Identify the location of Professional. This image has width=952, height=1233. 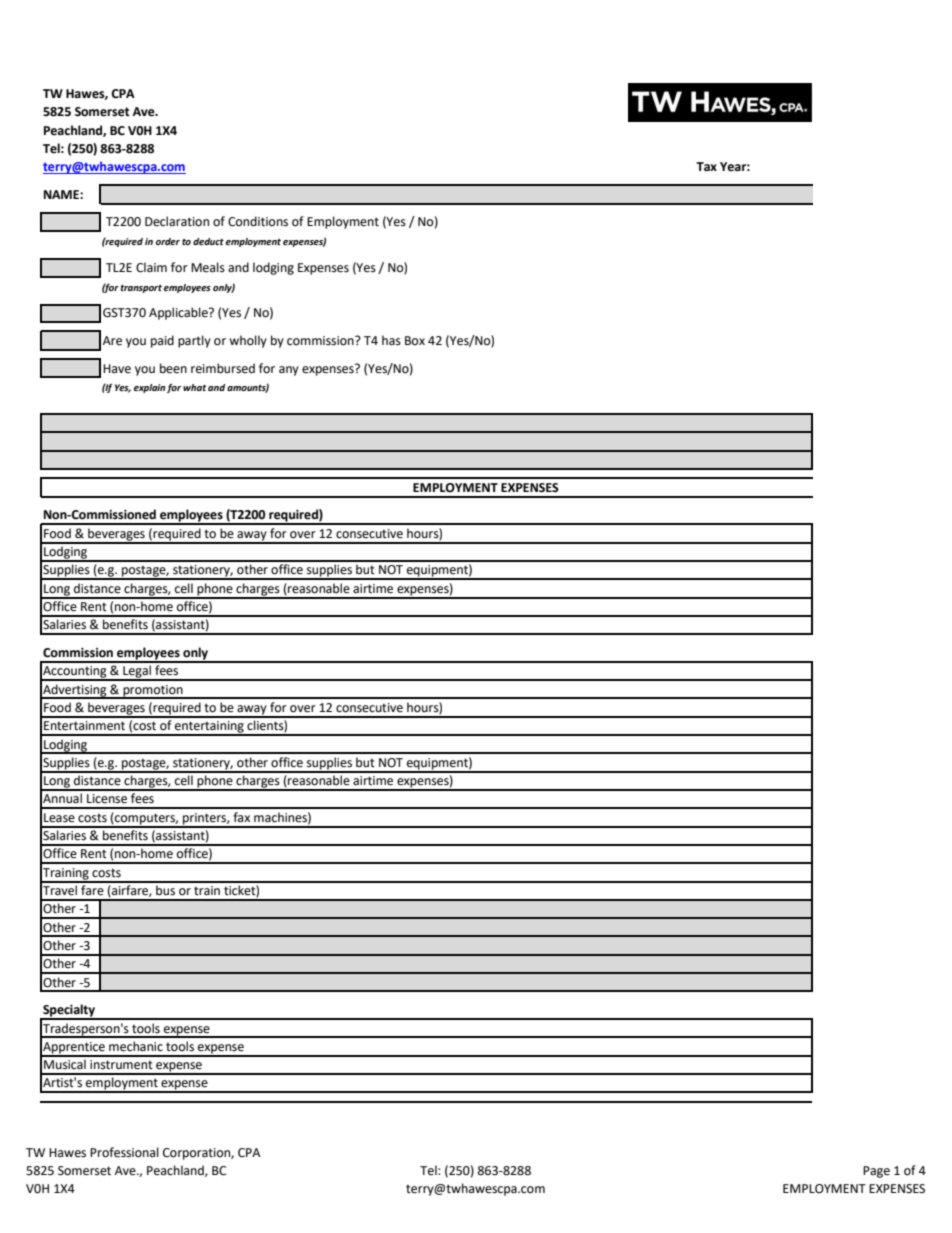
(124, 1152).
